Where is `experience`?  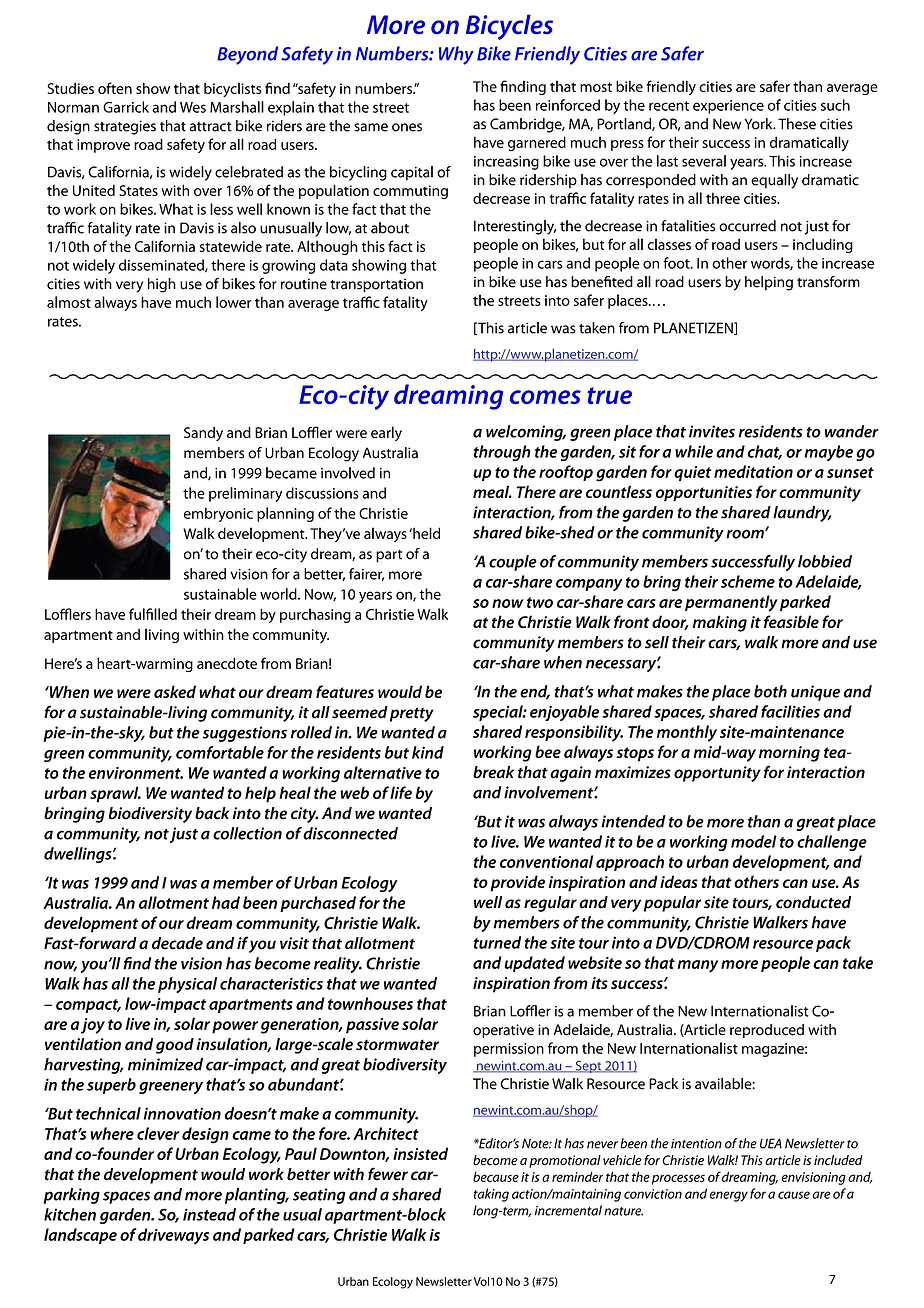
experience is located at coordinates (728, 107).
